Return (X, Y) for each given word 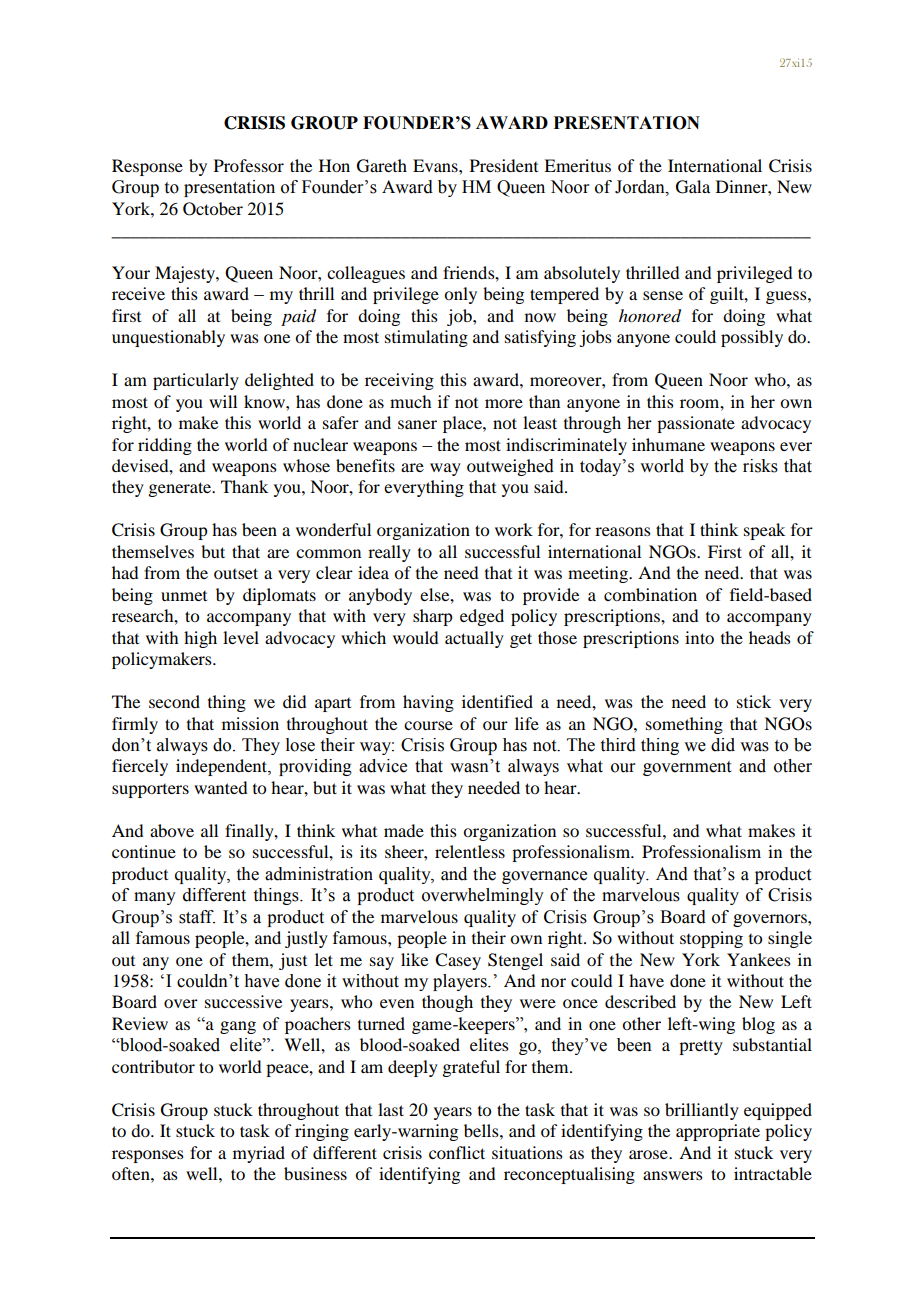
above (172, 830)
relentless (470, 851)
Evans (436, 165)
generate (181, 489)
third (618, 745)
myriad (259, 1154)
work (514, 529)
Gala (693, 187)
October (213, 209)
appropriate (718, 1132)
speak (764, 531)
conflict (457, 1152)
